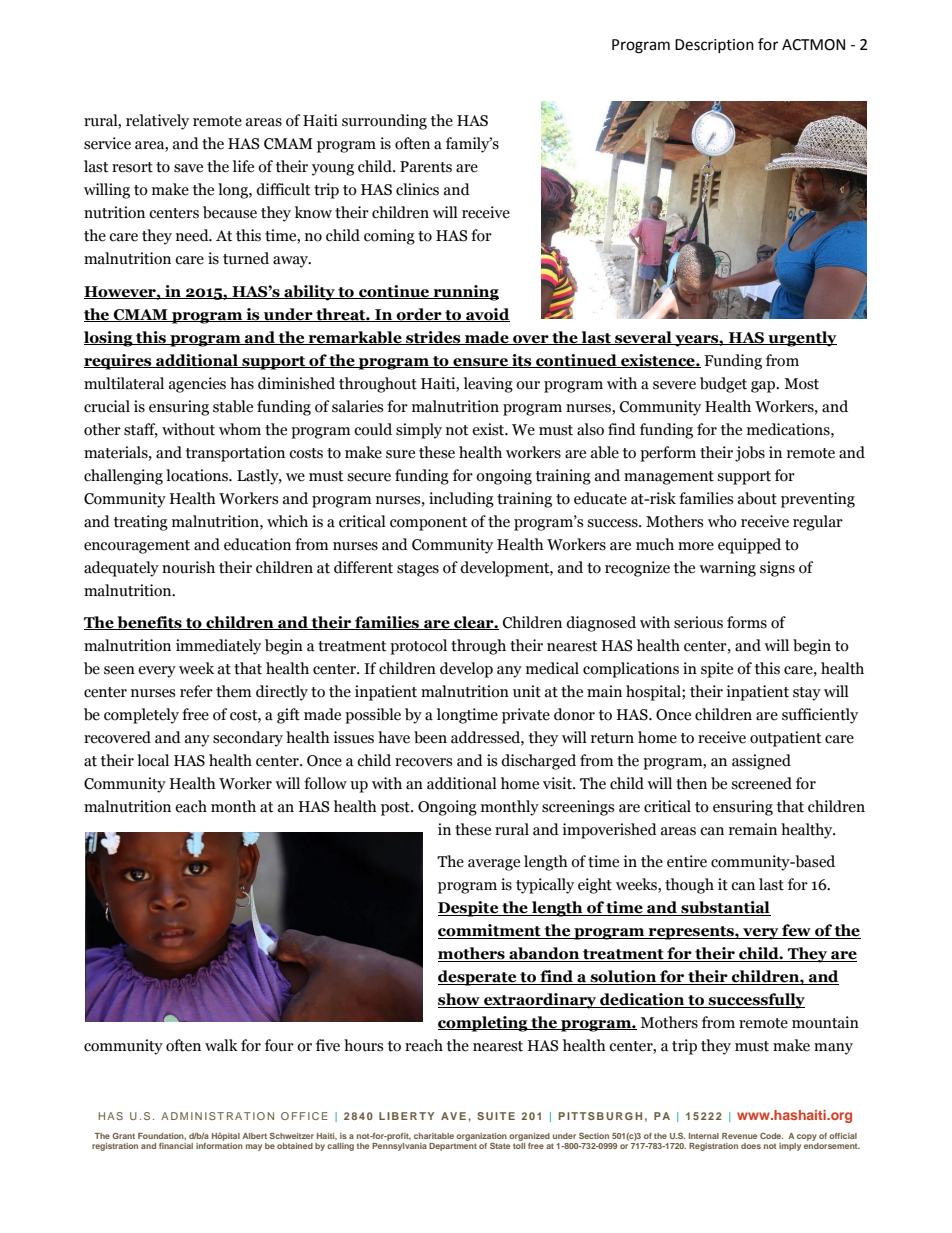 The height and width of the screenshot is (1233, 952). I want to click on forms, so click(747, 622).
